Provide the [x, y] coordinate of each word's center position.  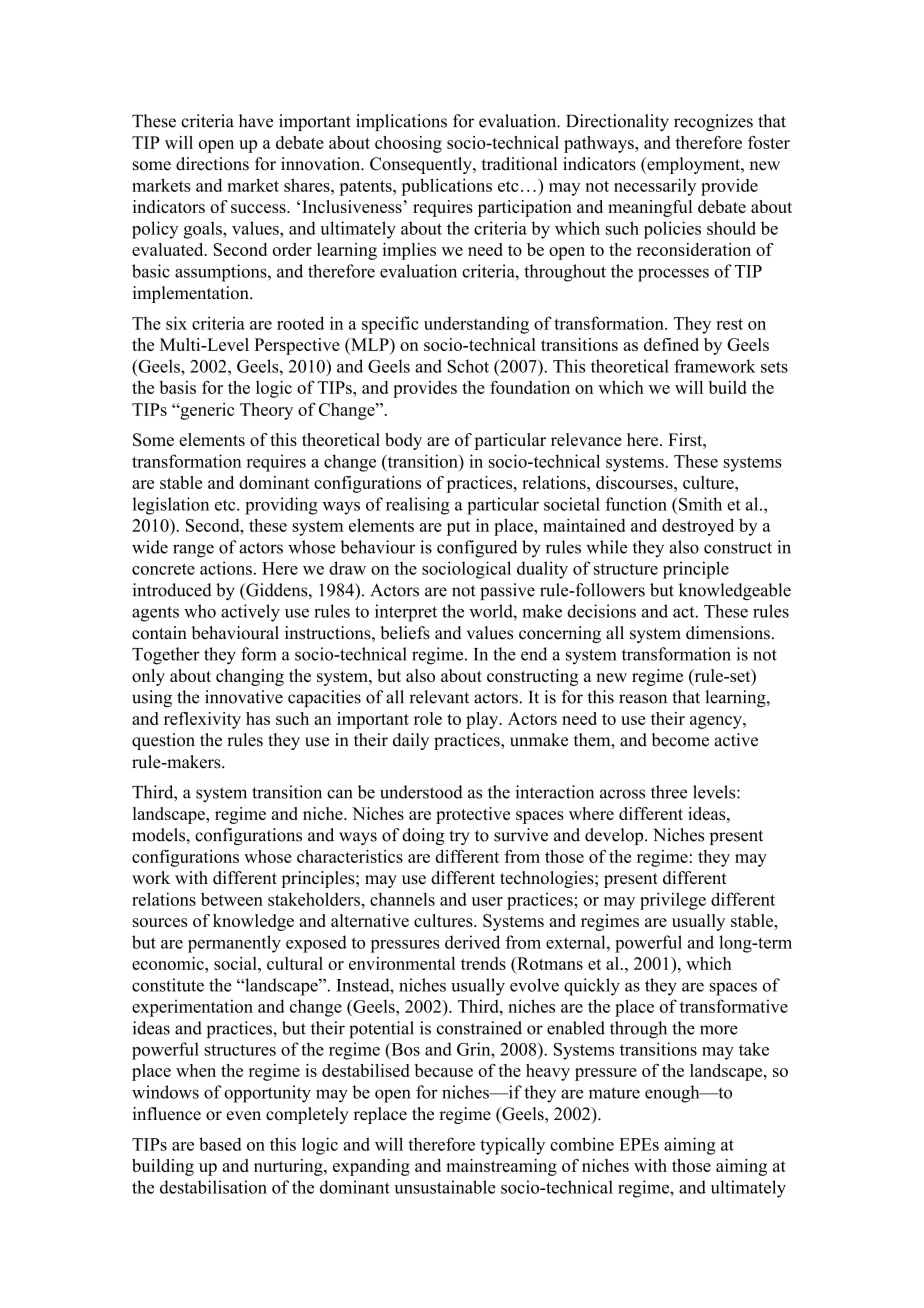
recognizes [713, 122]
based [220, 1144]
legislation [171, 506]
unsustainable [444, 1187]
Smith [700, 504]
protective [473, 815]
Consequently [422, 165]
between [232, 899]
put [458, 528]
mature [614, 1093]
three [669, 792]
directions [212, 164]
